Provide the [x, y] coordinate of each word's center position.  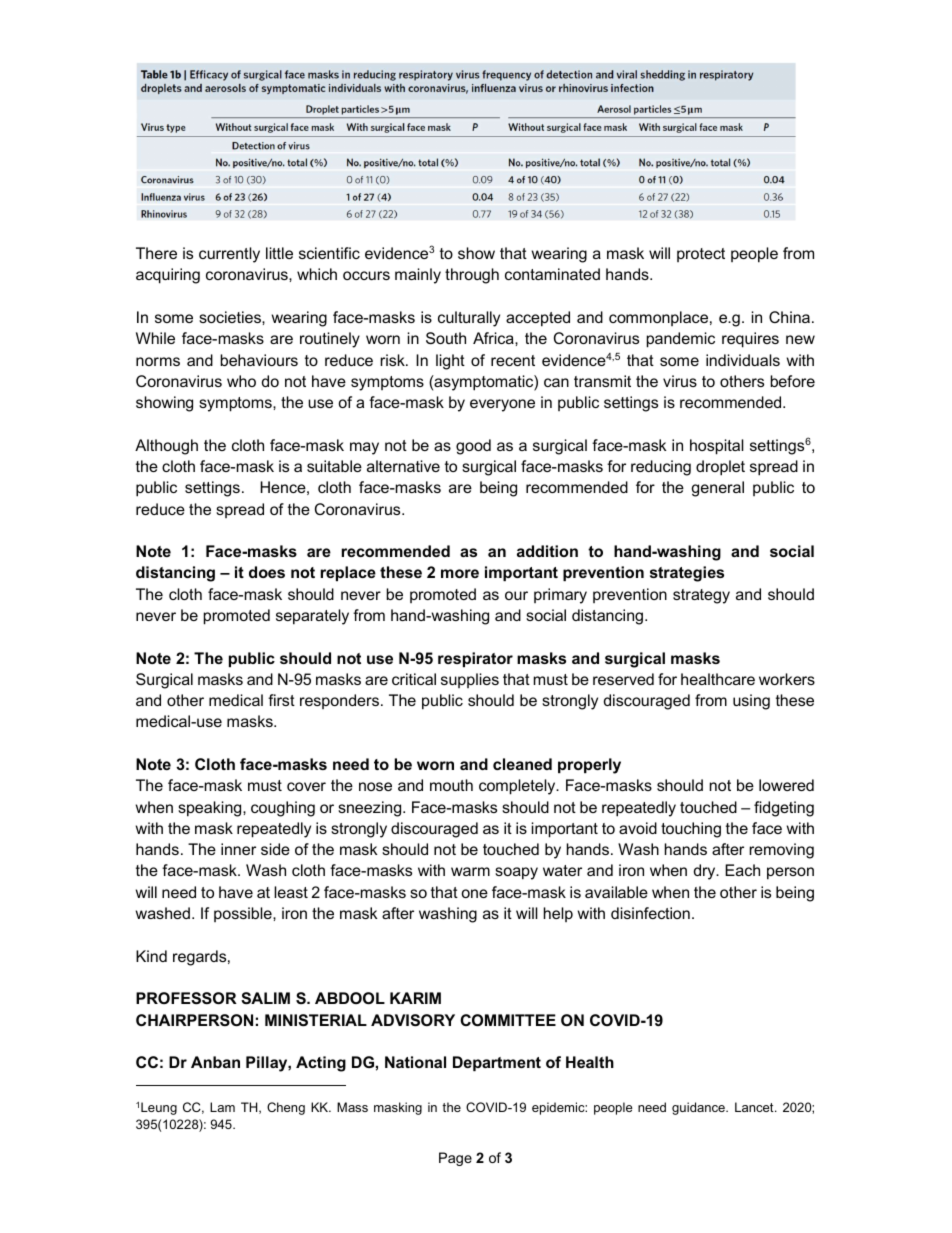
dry [706, 872]
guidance [699, 1108]
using [751, 702]
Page [455, 1159]
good [473, 447]
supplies [470, 680]
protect [701, 255]
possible [244, 914]
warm [470, 871]
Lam [222, 1107]
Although [166, 447]
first [281, 700]
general [717, 489]
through [472, 276]
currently [229, 255]
